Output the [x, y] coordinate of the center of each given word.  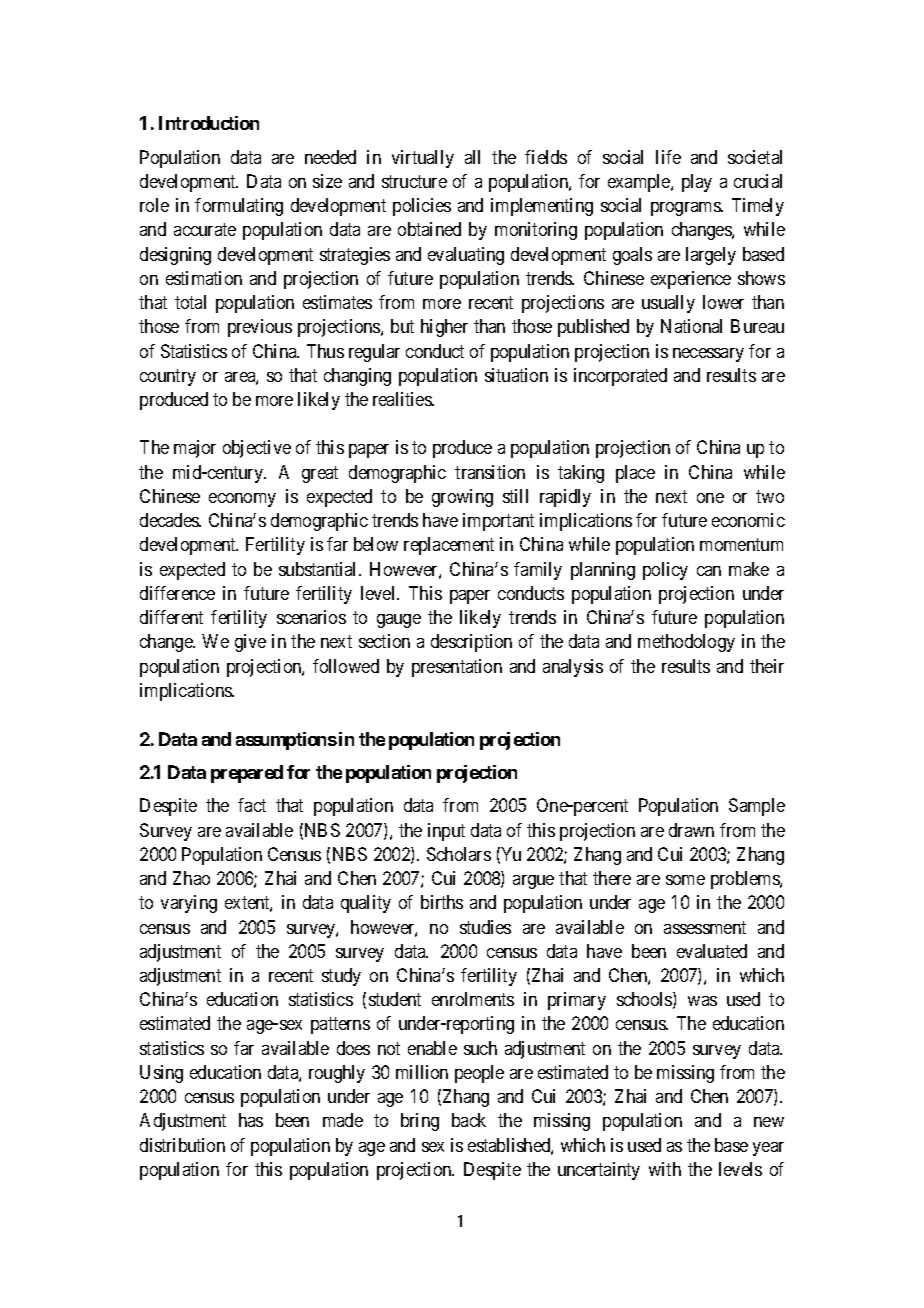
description [471, 643]
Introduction [209, 123]
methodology [686, 643]
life [668, 157]
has [251, 1120]
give [250, 643]
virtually [423, 159]
